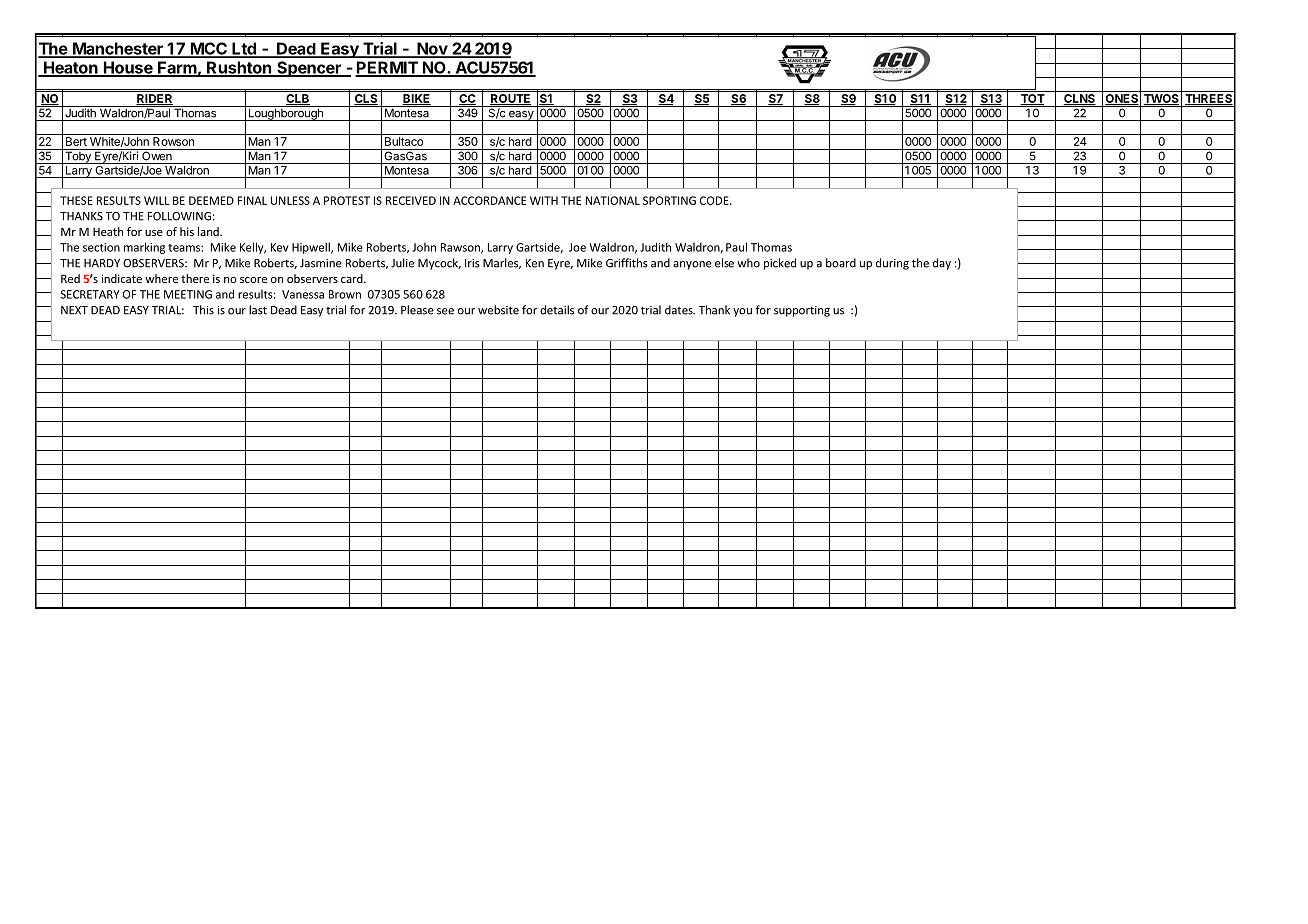 Image resolution: width=1308 pixels, height=924 pixels. I want to click on ACCORDANCE, so click(489, 200).
